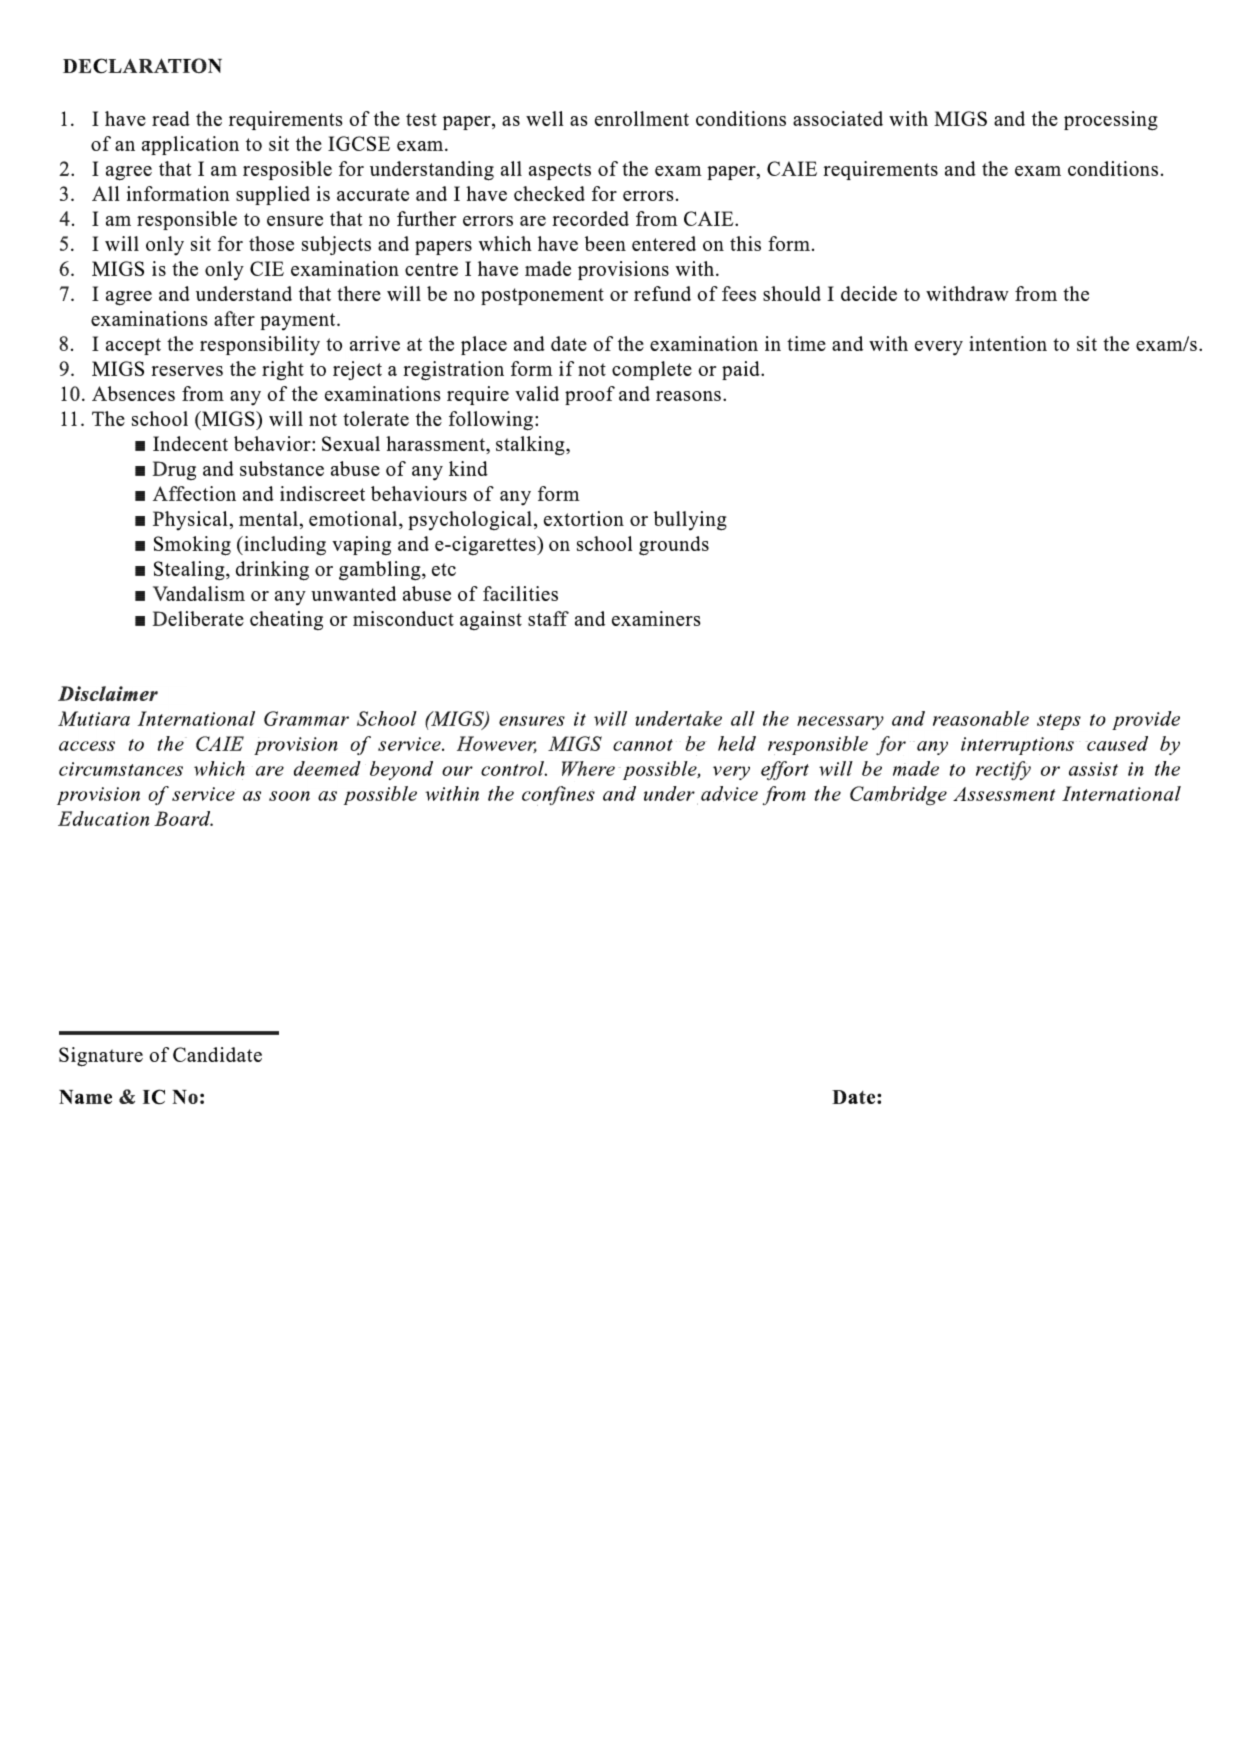 The height and width of the image is (1752, 1239). Describe the element at coordinates (85, 1097) in the image. I see `Name` at that location.
